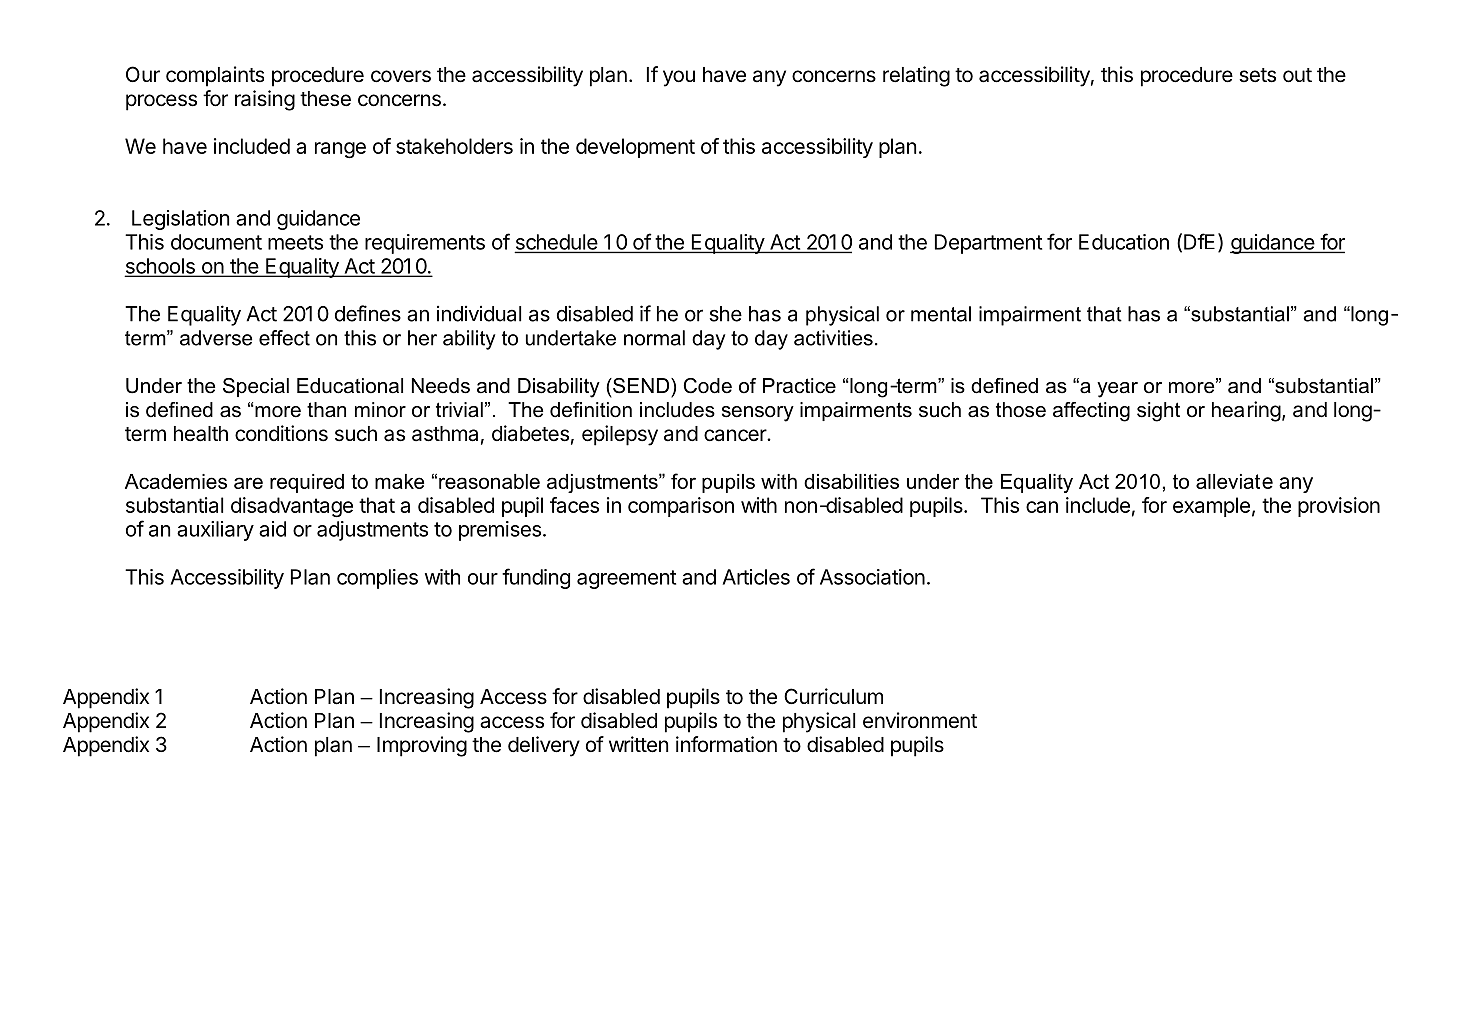  I want to click on sets, so click(1257, 75).
